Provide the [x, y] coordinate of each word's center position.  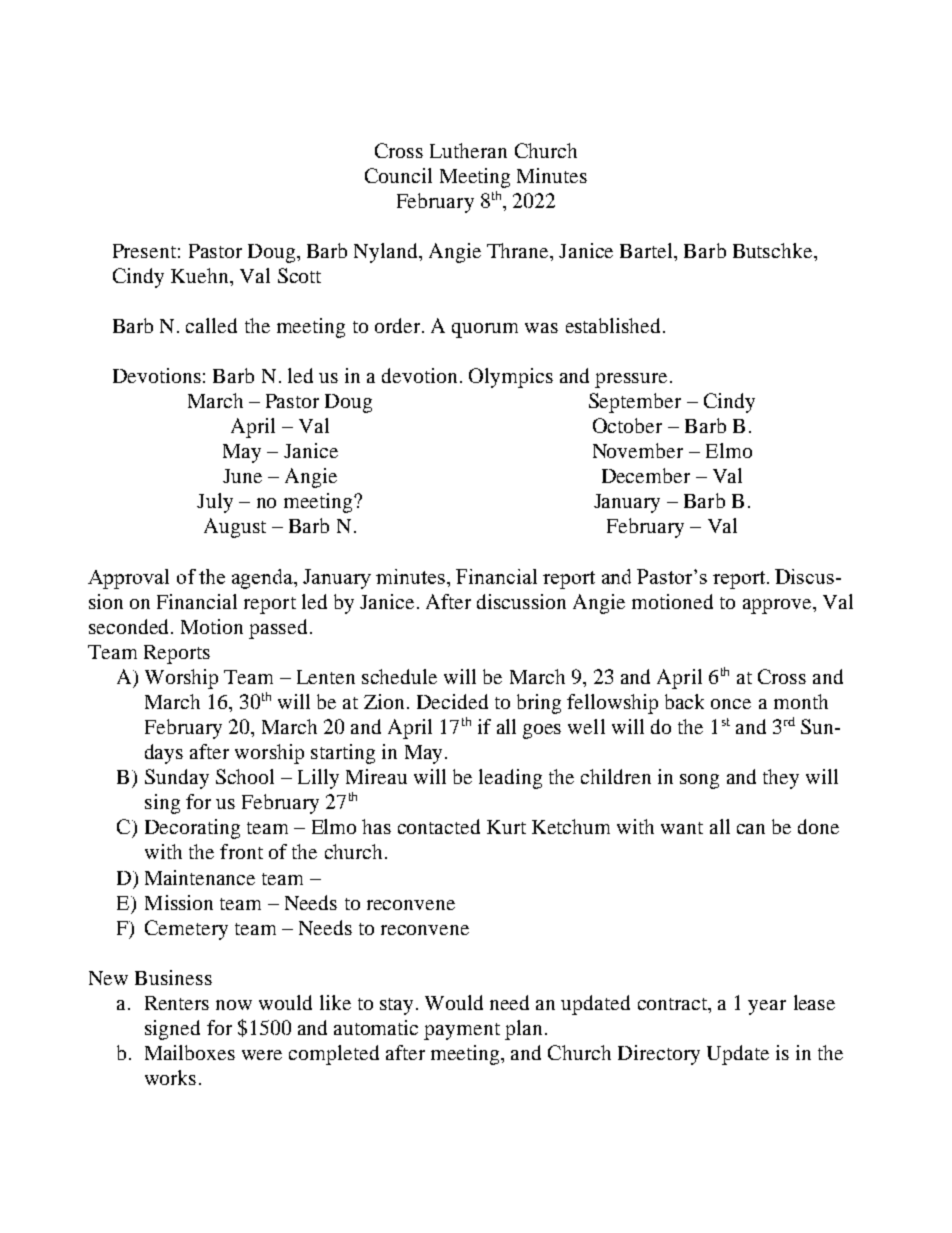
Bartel [647, 250]
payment [462, 1031]
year [767, 1007]
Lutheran [468, 150]
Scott [299, 275]
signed [172, 1030]
